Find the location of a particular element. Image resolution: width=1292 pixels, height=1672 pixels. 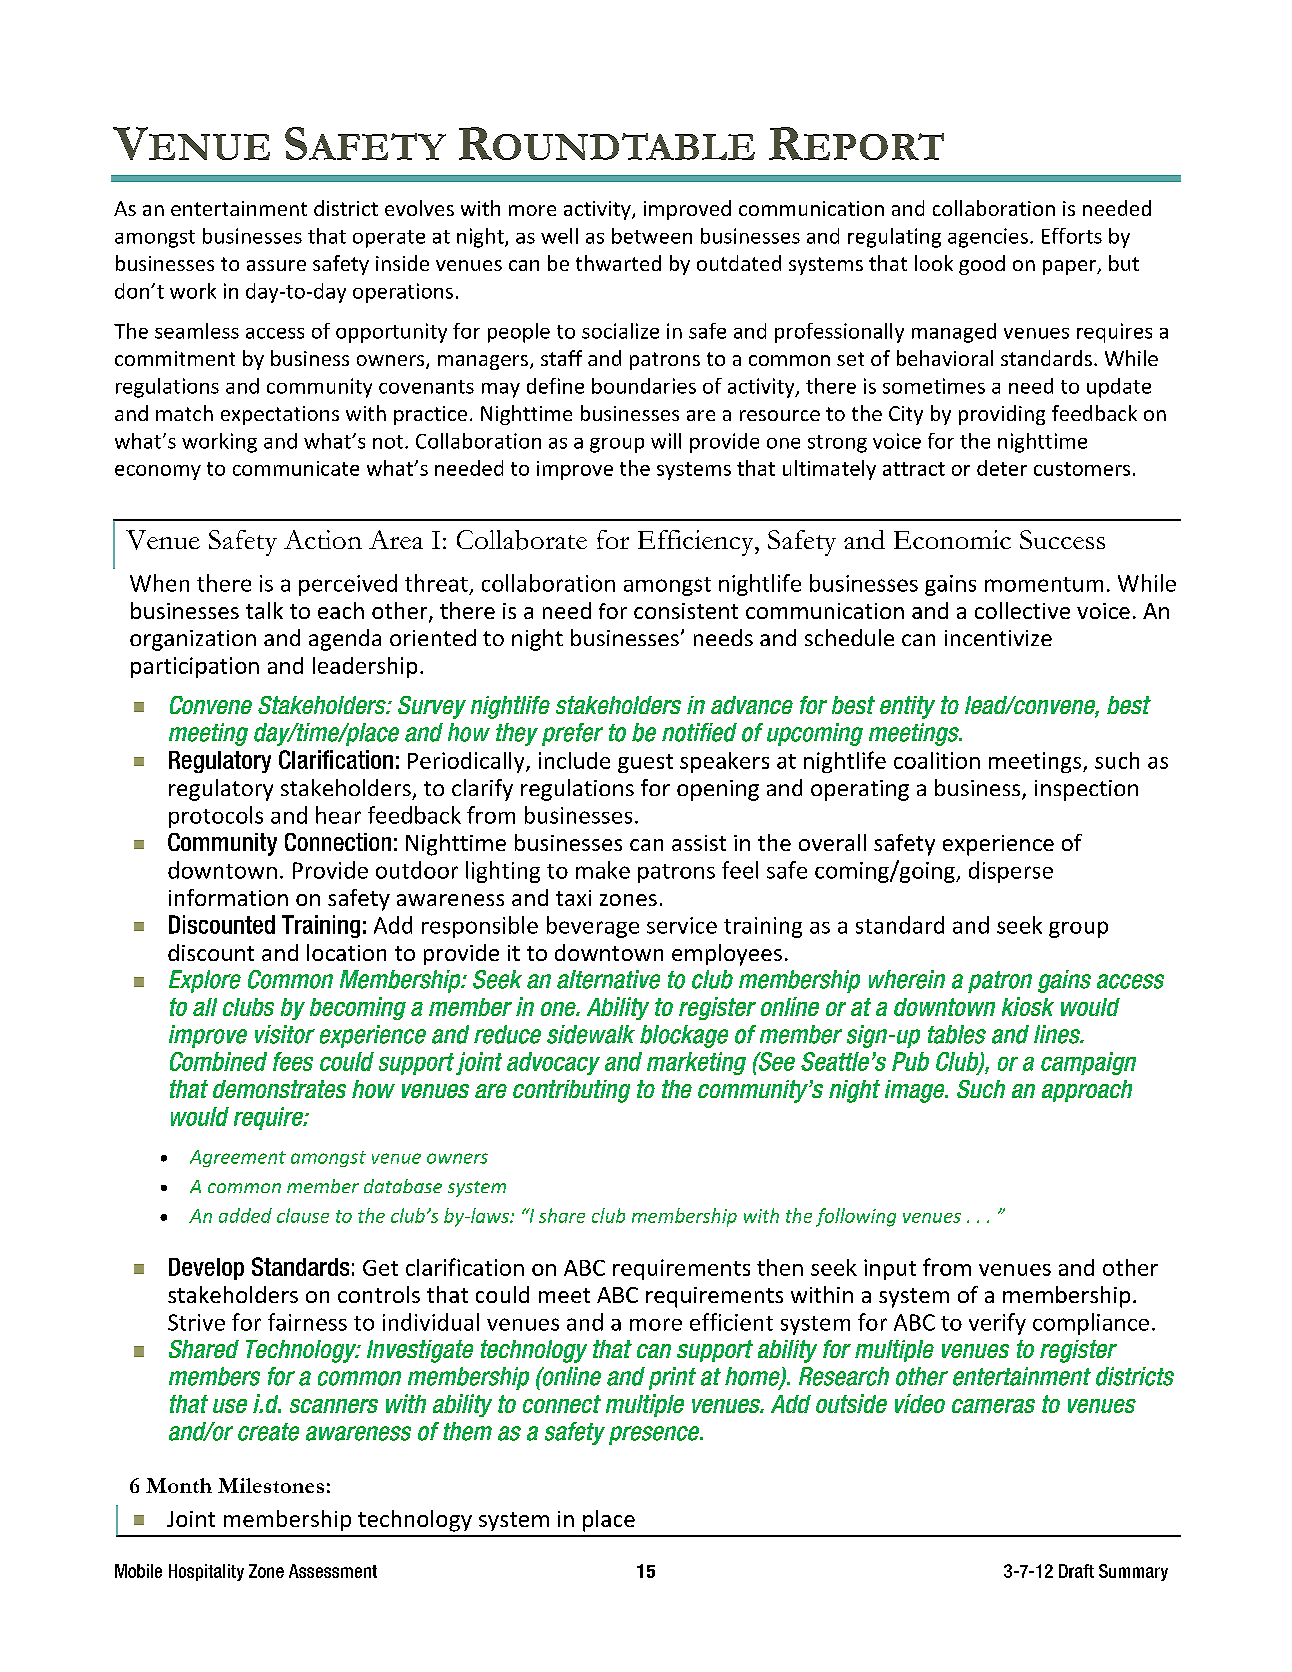

participation is located at coordinates (195, 667).
